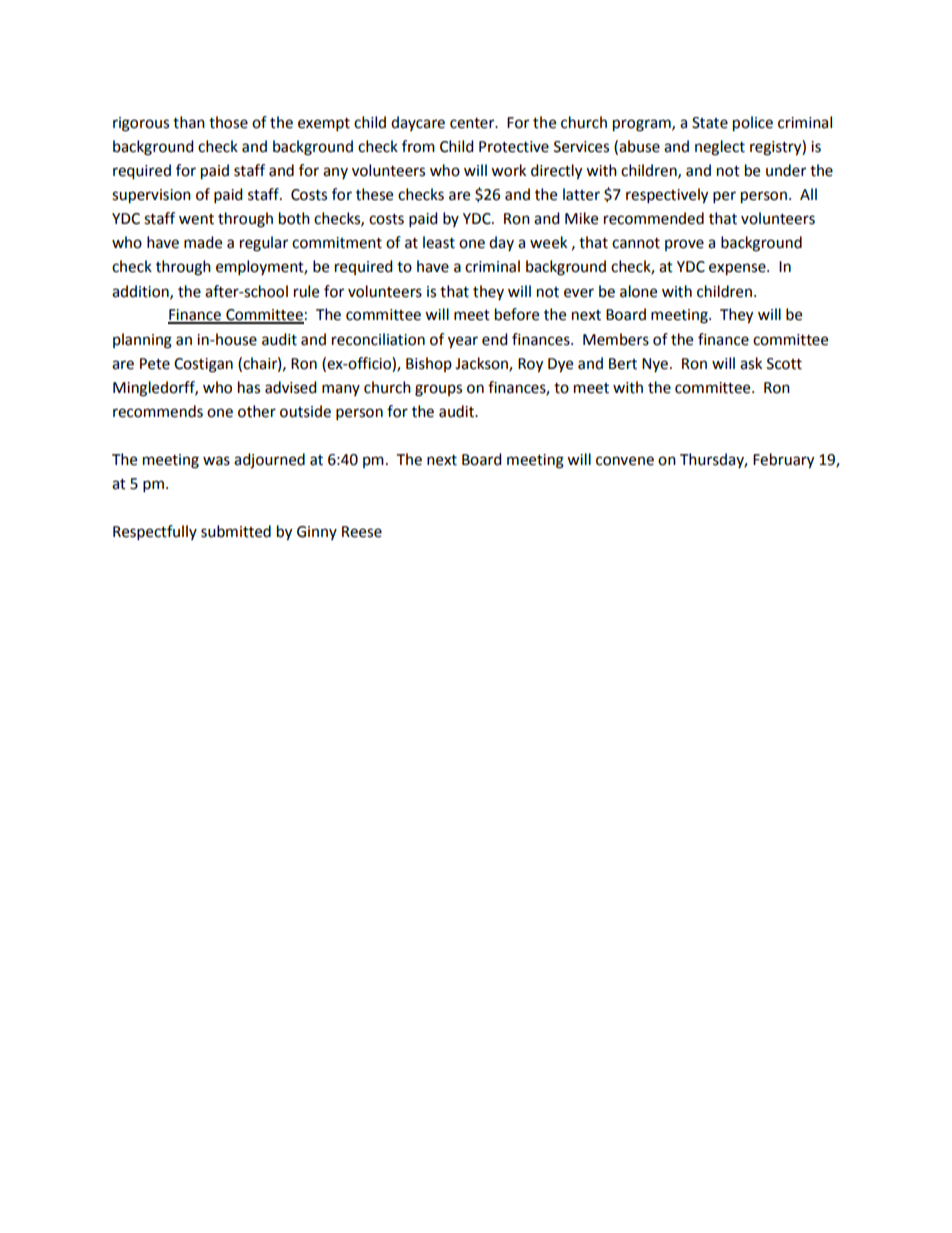 This screenshot has height=1233, width=952. Describe the element at coordinates (710, 123) in the screenshot. I see `State` at that location.
